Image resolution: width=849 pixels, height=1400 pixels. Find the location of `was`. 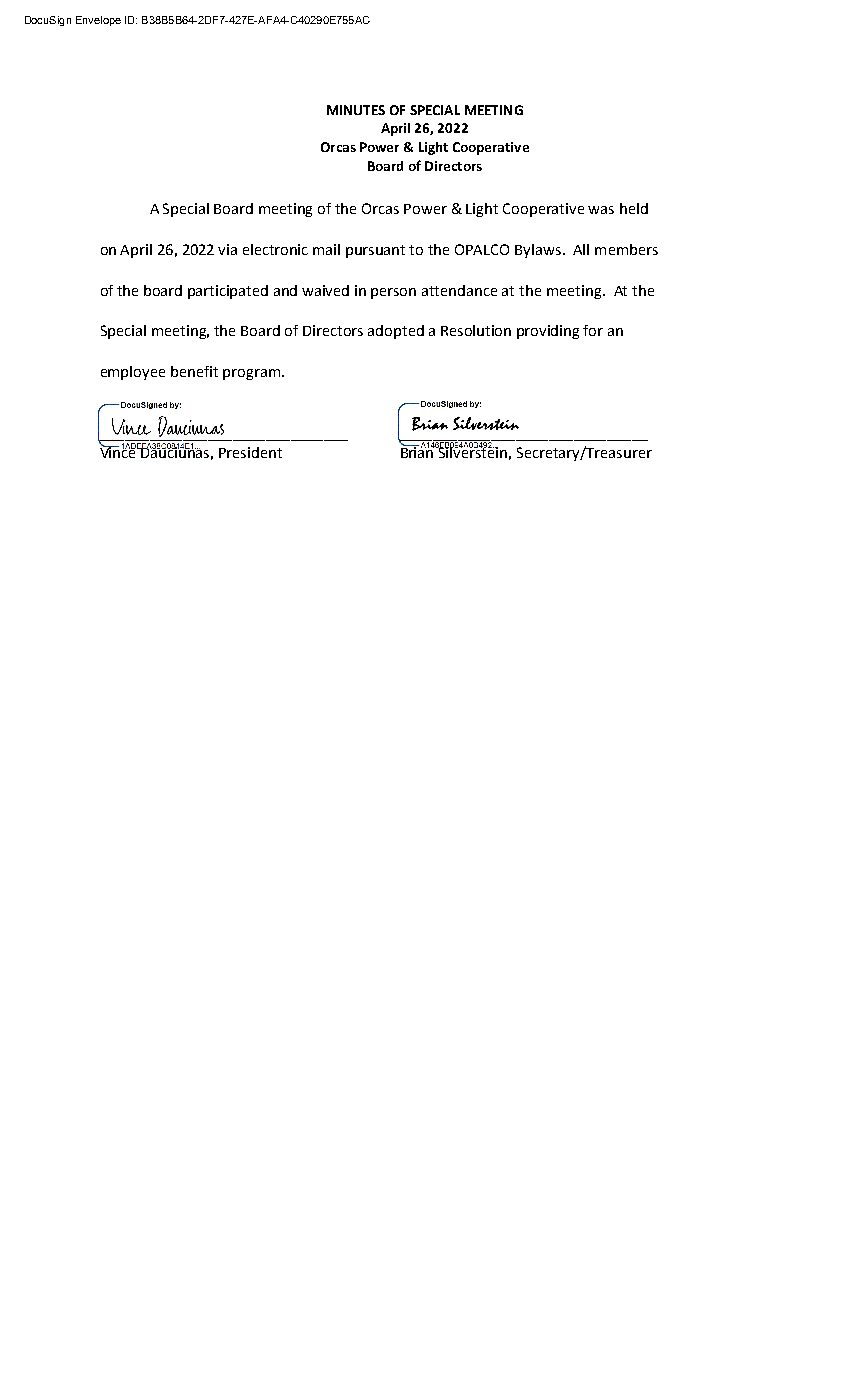

was is located at coordinates (601, 210).
